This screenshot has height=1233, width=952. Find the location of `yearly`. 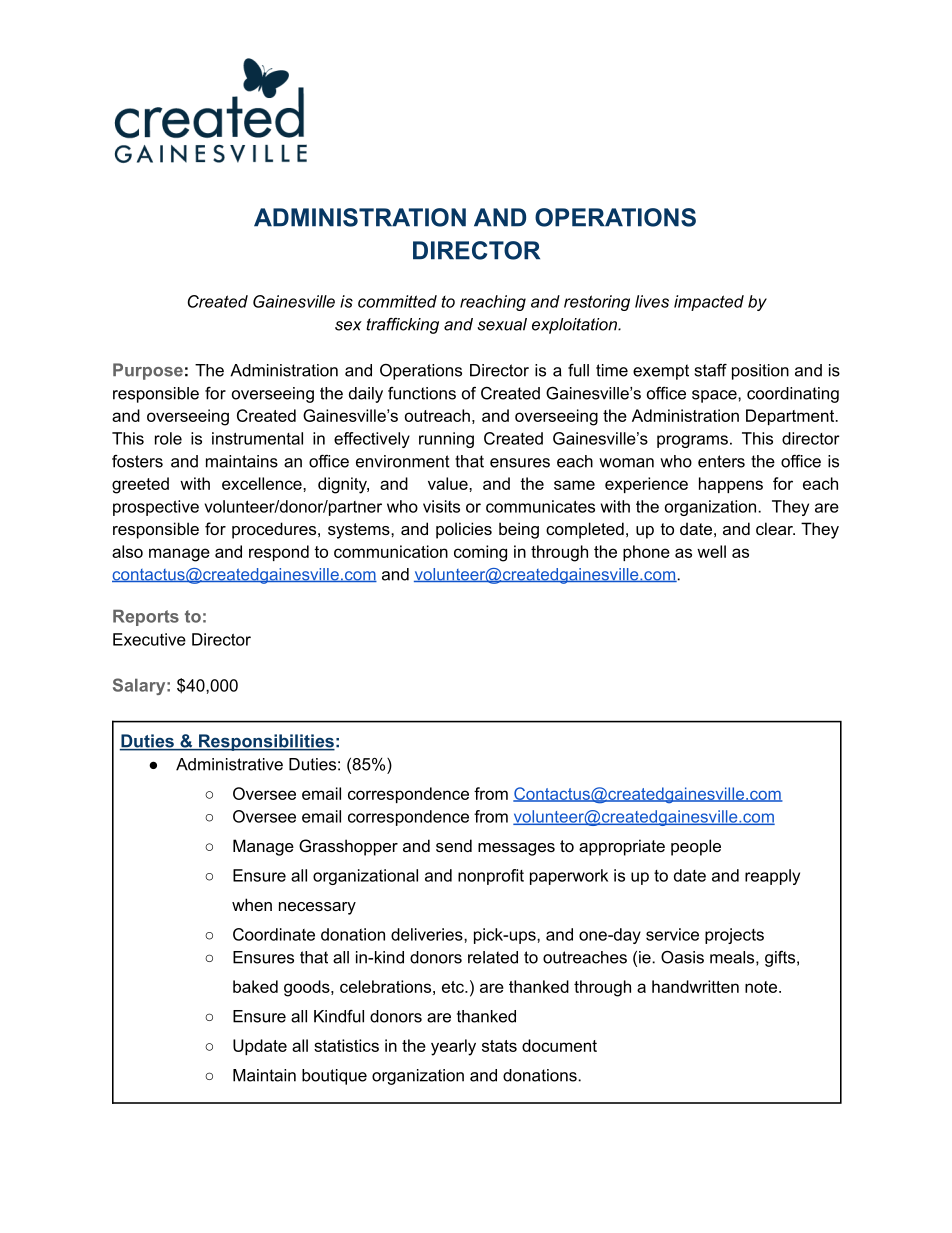

yearly is located at coordinates (453, 1047).
